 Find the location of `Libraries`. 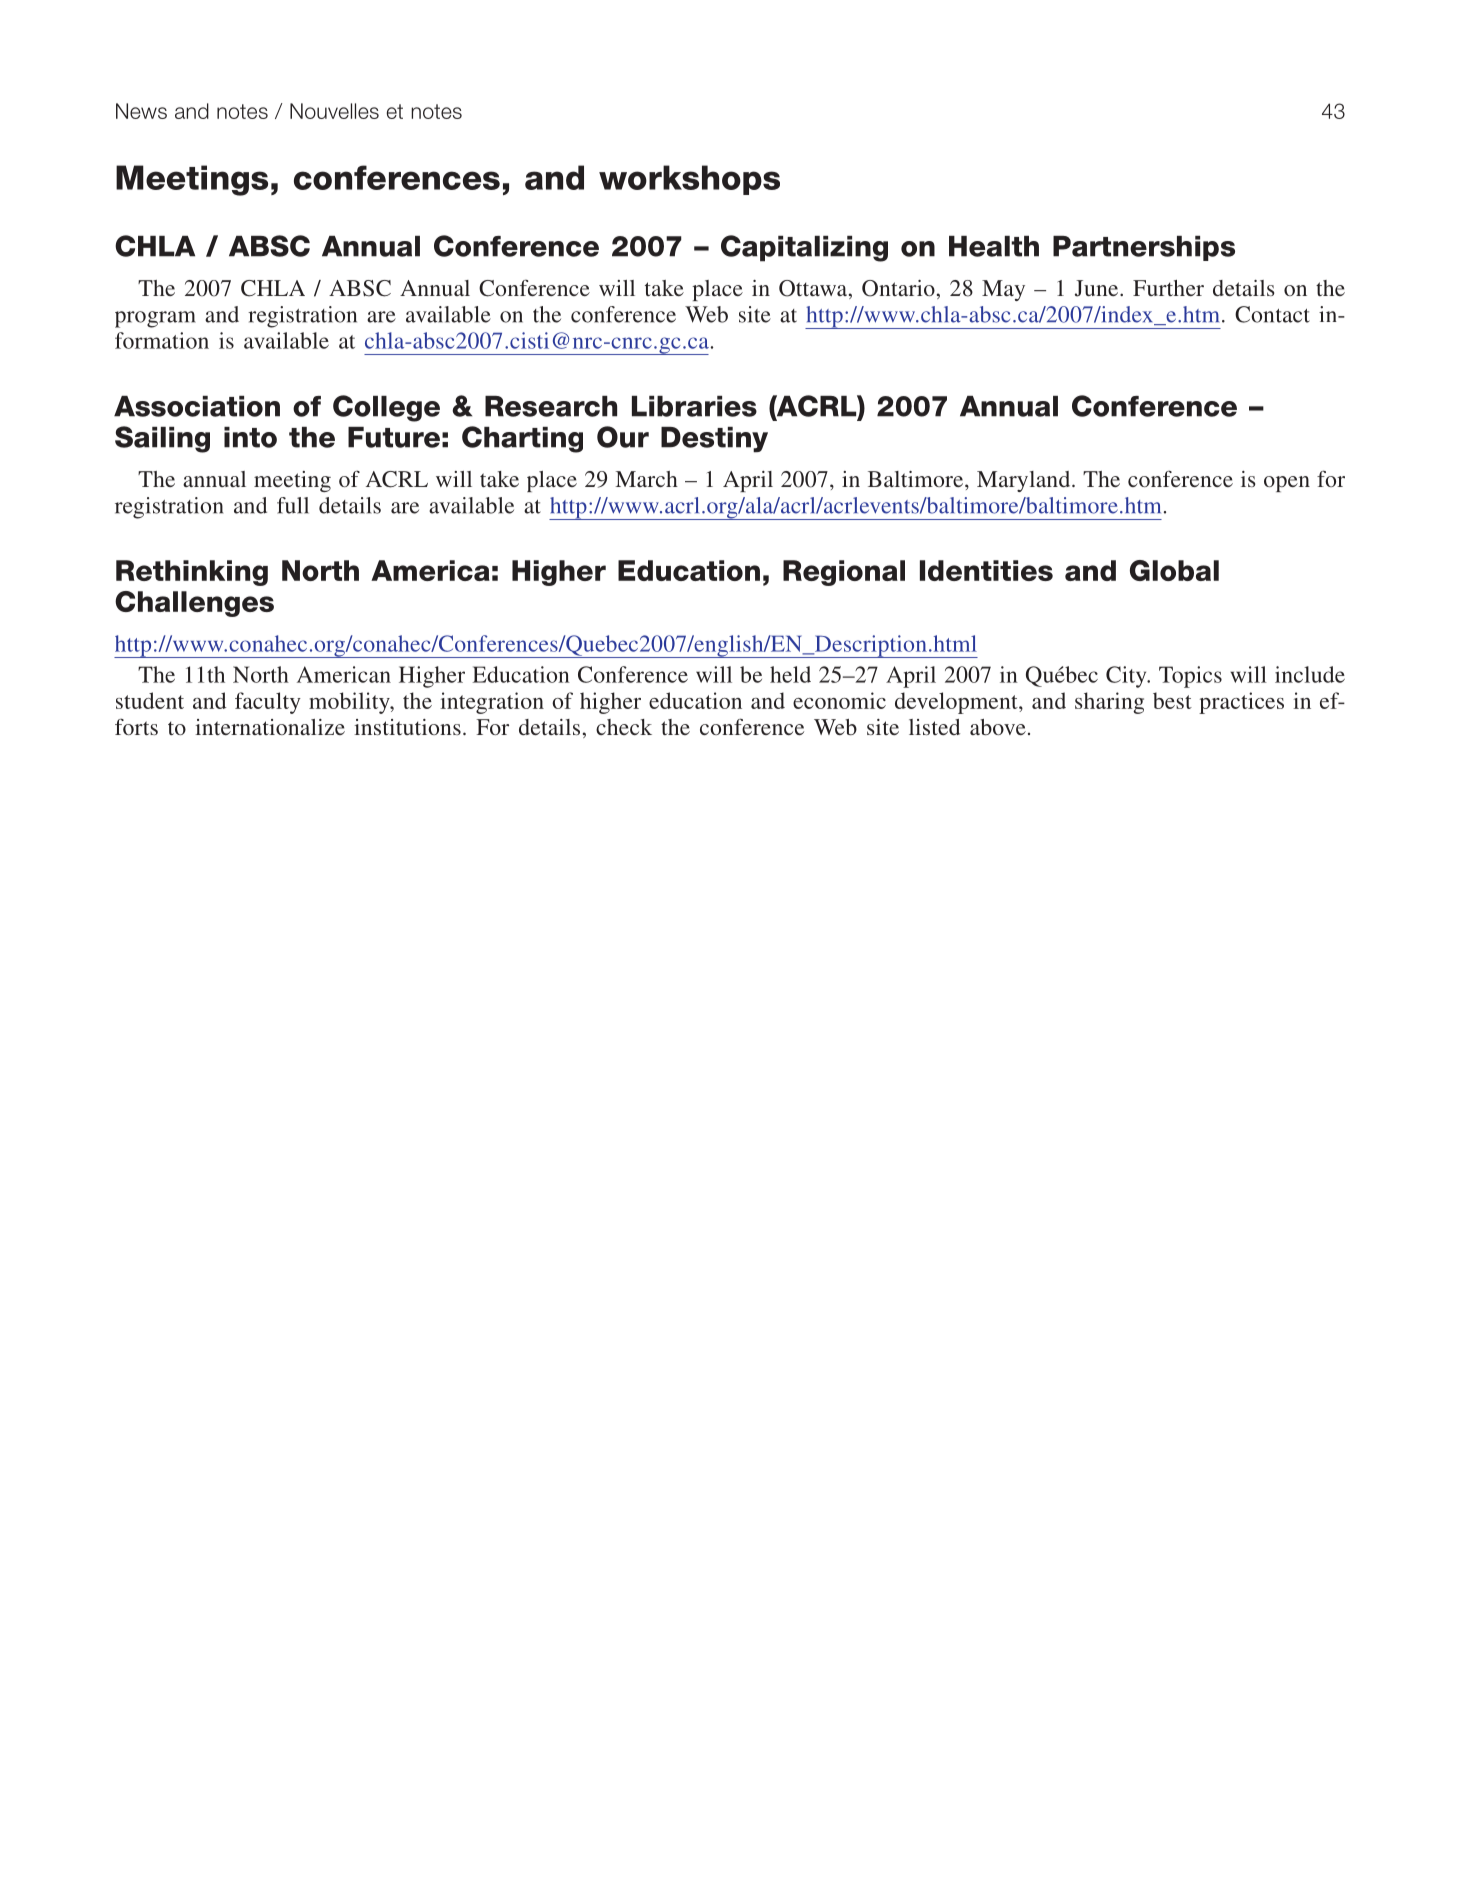

Libraries is located at coordinates (694, 406).
